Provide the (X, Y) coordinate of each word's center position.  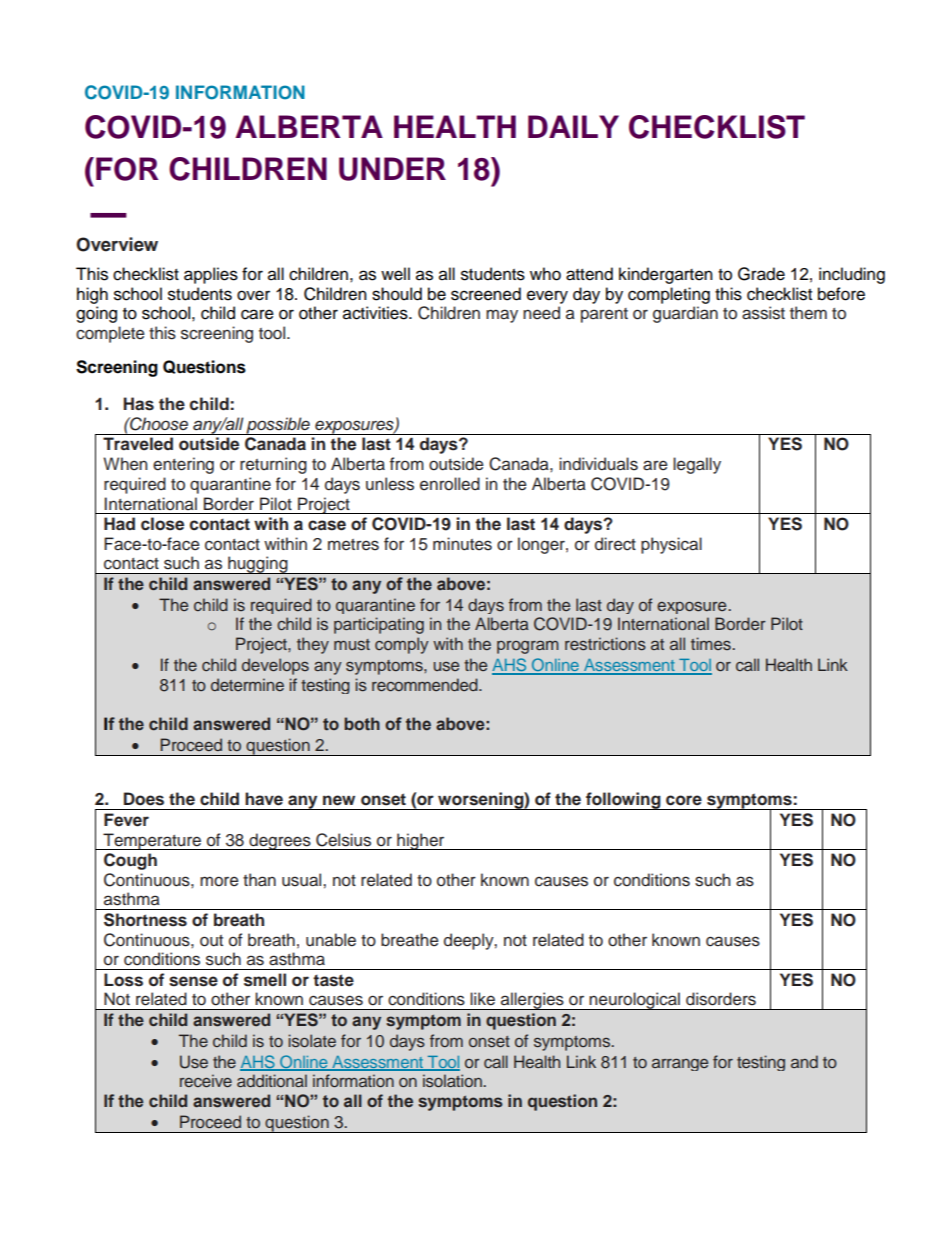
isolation (452, 1080)
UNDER (392, 169)
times (711, 643)
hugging (258, 565)
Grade (761, 274)
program (528, 647)
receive (206, 1080)
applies (211, 275)
